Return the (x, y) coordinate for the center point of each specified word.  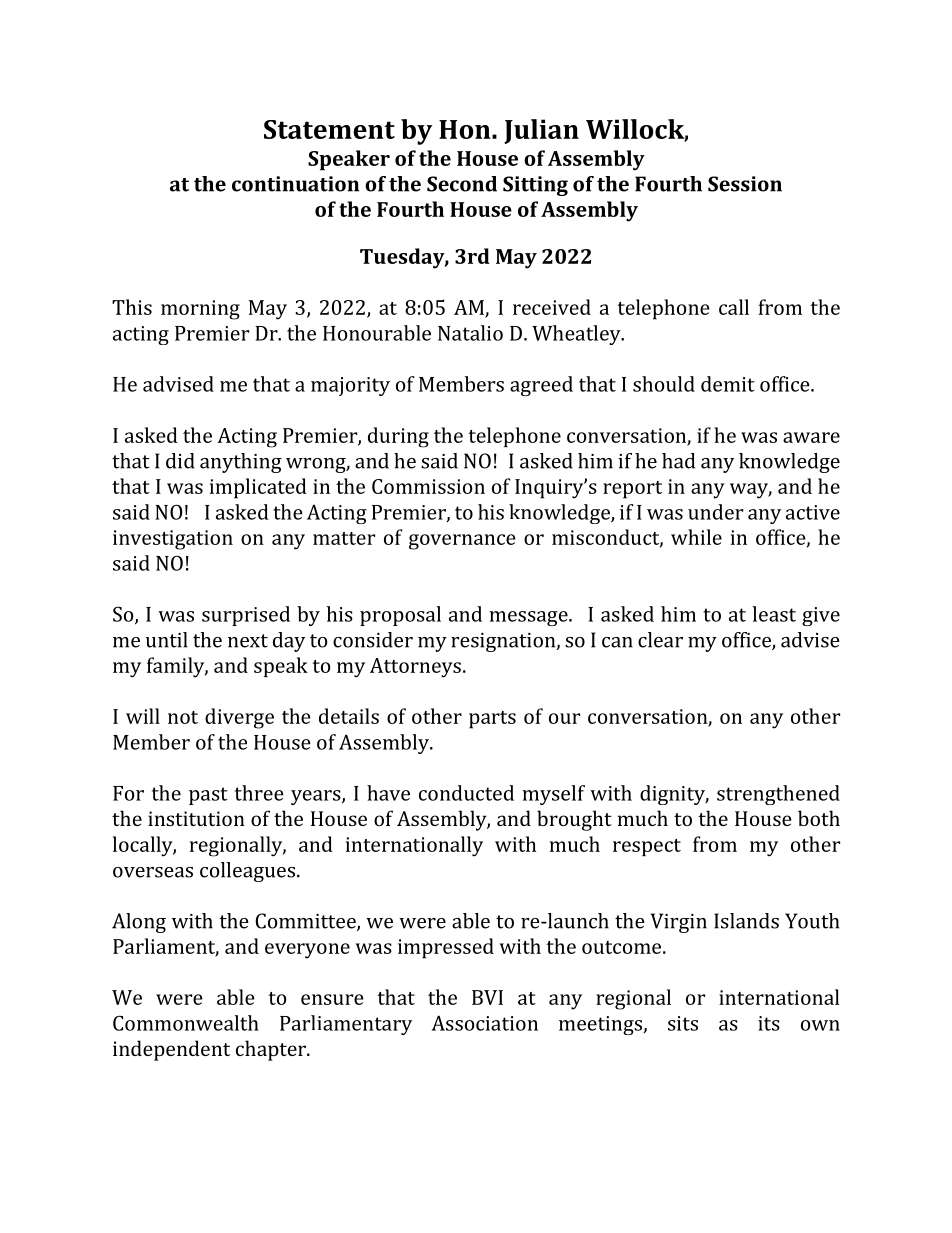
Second (462, 184)
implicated (258, 488)
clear (660, 640)
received (552, 307)
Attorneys (415, 667)
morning (200, 310)
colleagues (247, 872)
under (715, 512)
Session (745, 184)
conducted (466, 793)
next (248, 641)
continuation (295, 184)
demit (728, 384)
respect (647, 847)
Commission (428, 486)
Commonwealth (186, 1023)
